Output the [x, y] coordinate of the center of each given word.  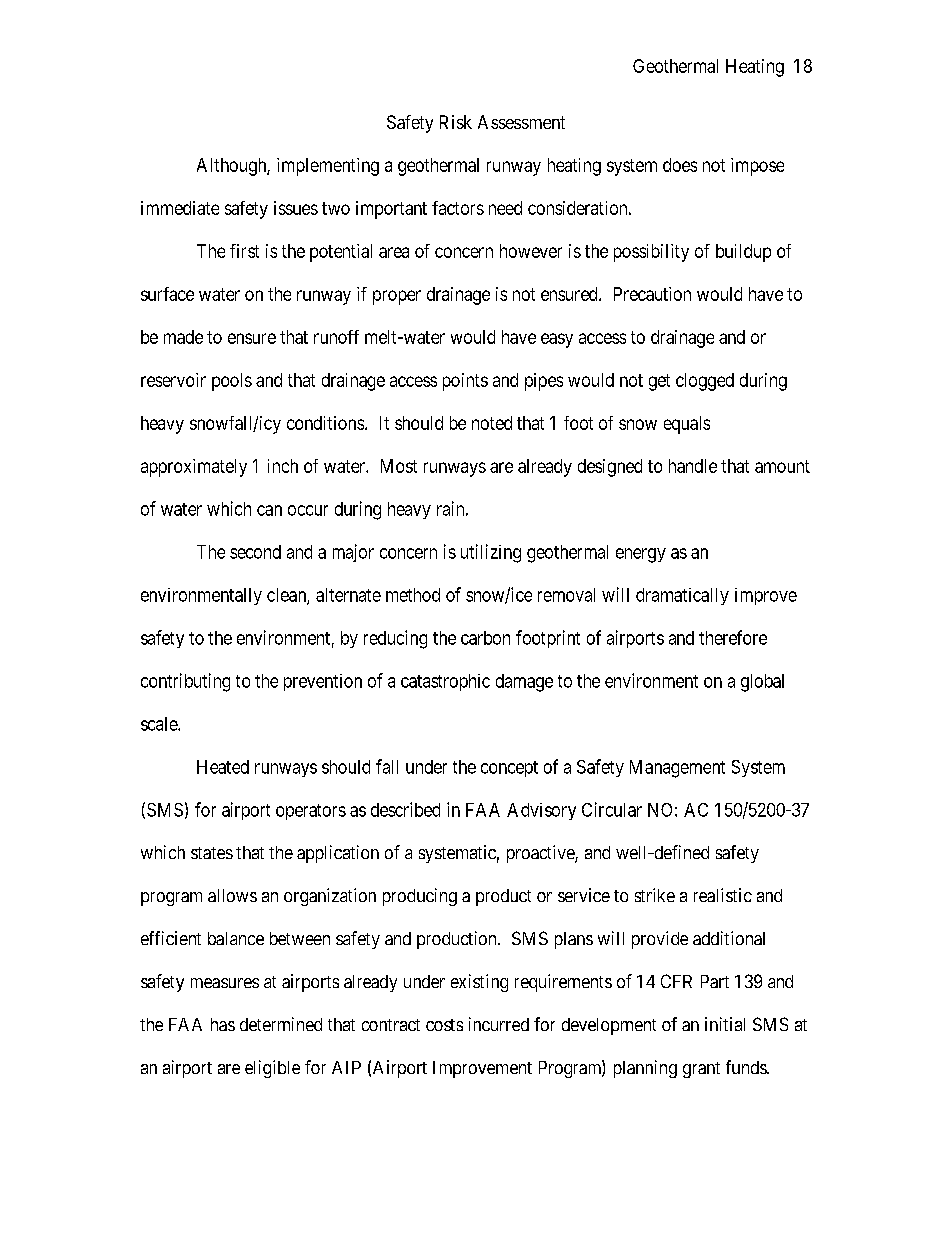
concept [509, 769]
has [223, 1024]
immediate [180, 208]
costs [444, 1025]
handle [693, 466]
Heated [223, 767]
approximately [194, 468]
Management [677, 769]
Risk [456, 122]
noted [492, 423]
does [680, 165]
